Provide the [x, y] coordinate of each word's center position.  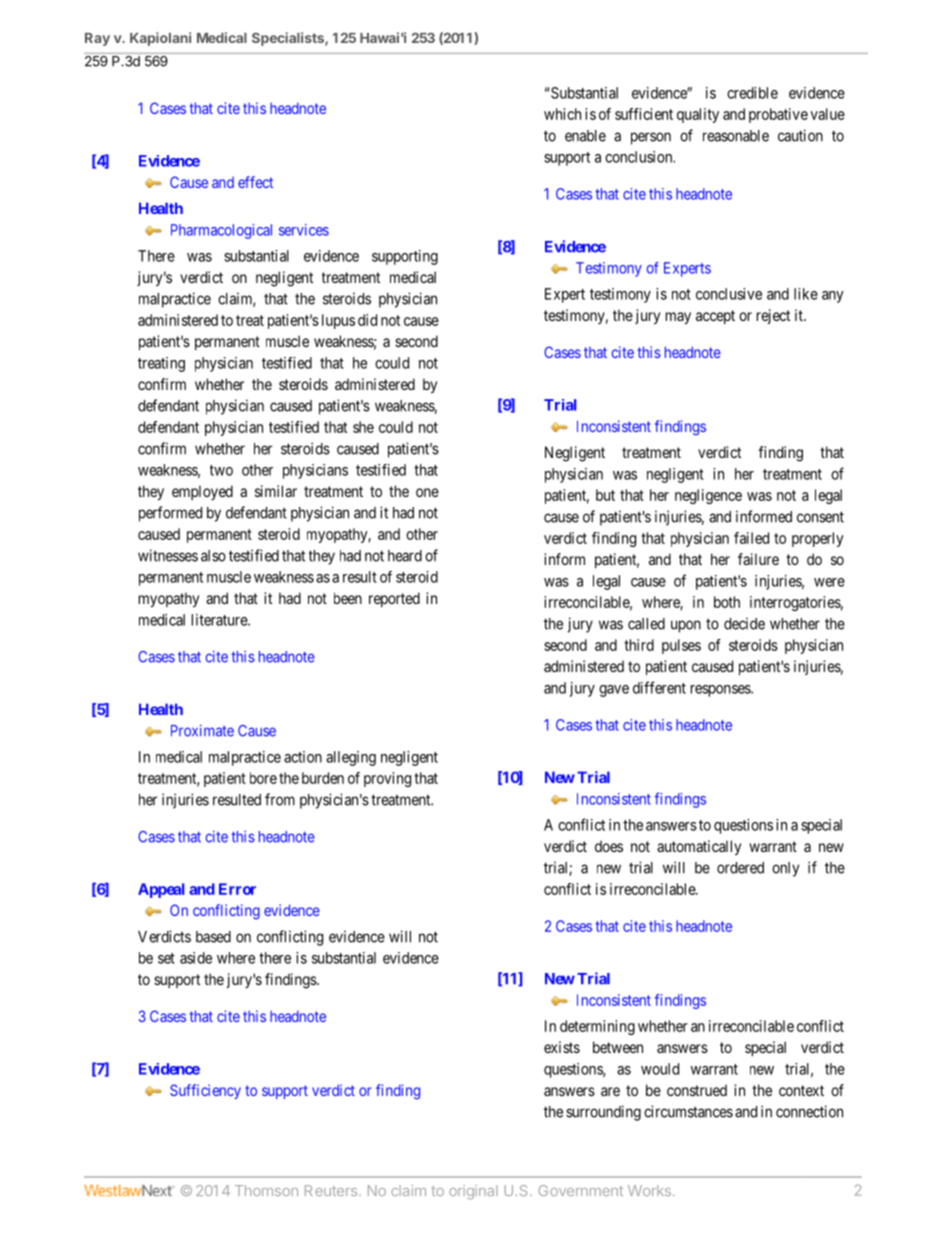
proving [387, 779]
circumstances [688, 1111]
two [221, 470]
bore [263, 778]
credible [752, 93]
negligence [708, 496]
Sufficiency [205, 1091]
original [473, 1192]
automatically [699, 847]
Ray [97, 39]
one [427, 492]
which [562, 114]
